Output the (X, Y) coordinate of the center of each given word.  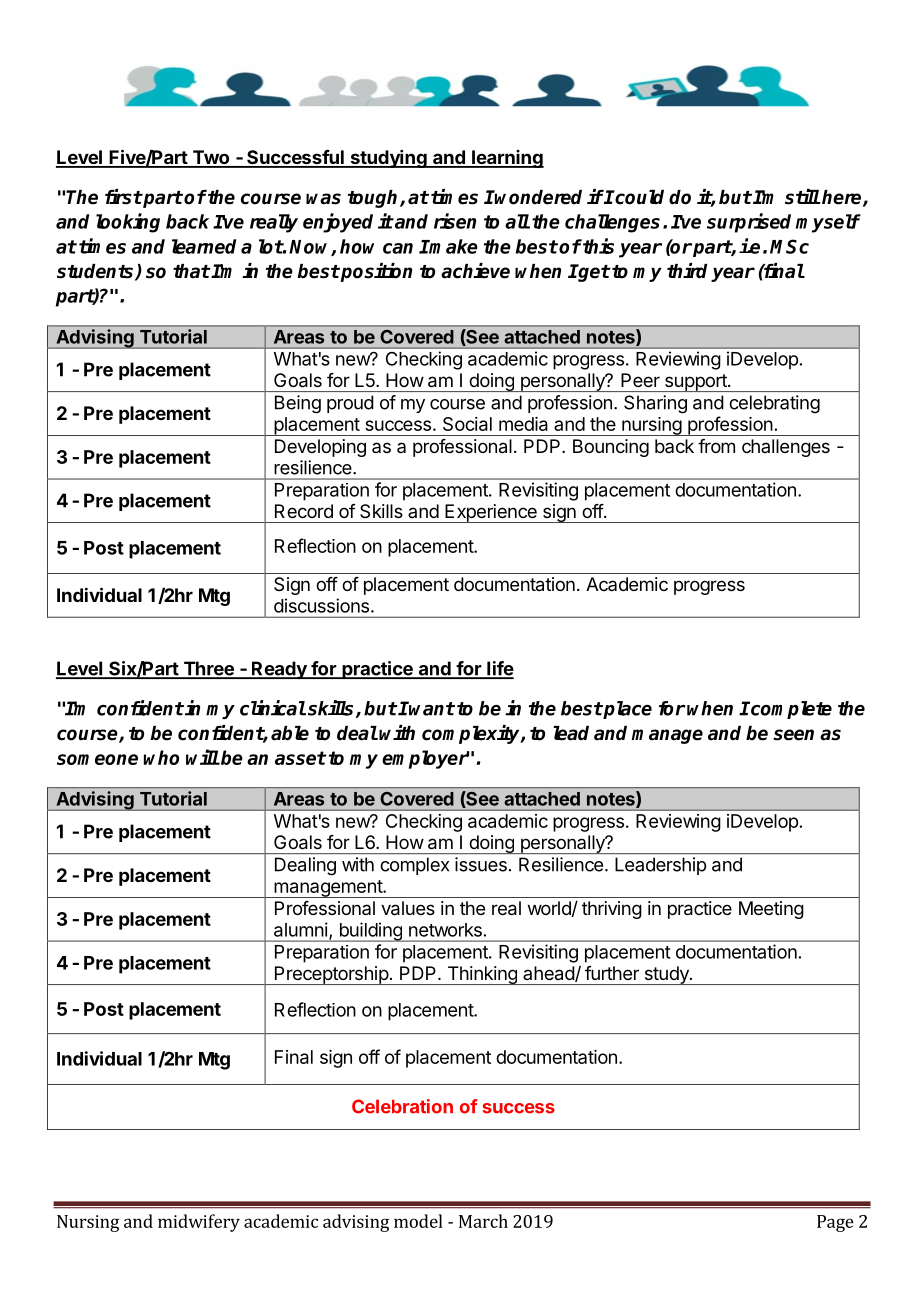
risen (455, 221)
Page (835, 1223)
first (123, 197)
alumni (301, 929)
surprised (749, 223)
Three (208, 669)
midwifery (199, 1223)
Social (467, 424)
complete (790, 710)
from (716, 446)
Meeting (771, 910)
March (483, 1221)
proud (350, 404)
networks (445, 930)
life (499, 669)
